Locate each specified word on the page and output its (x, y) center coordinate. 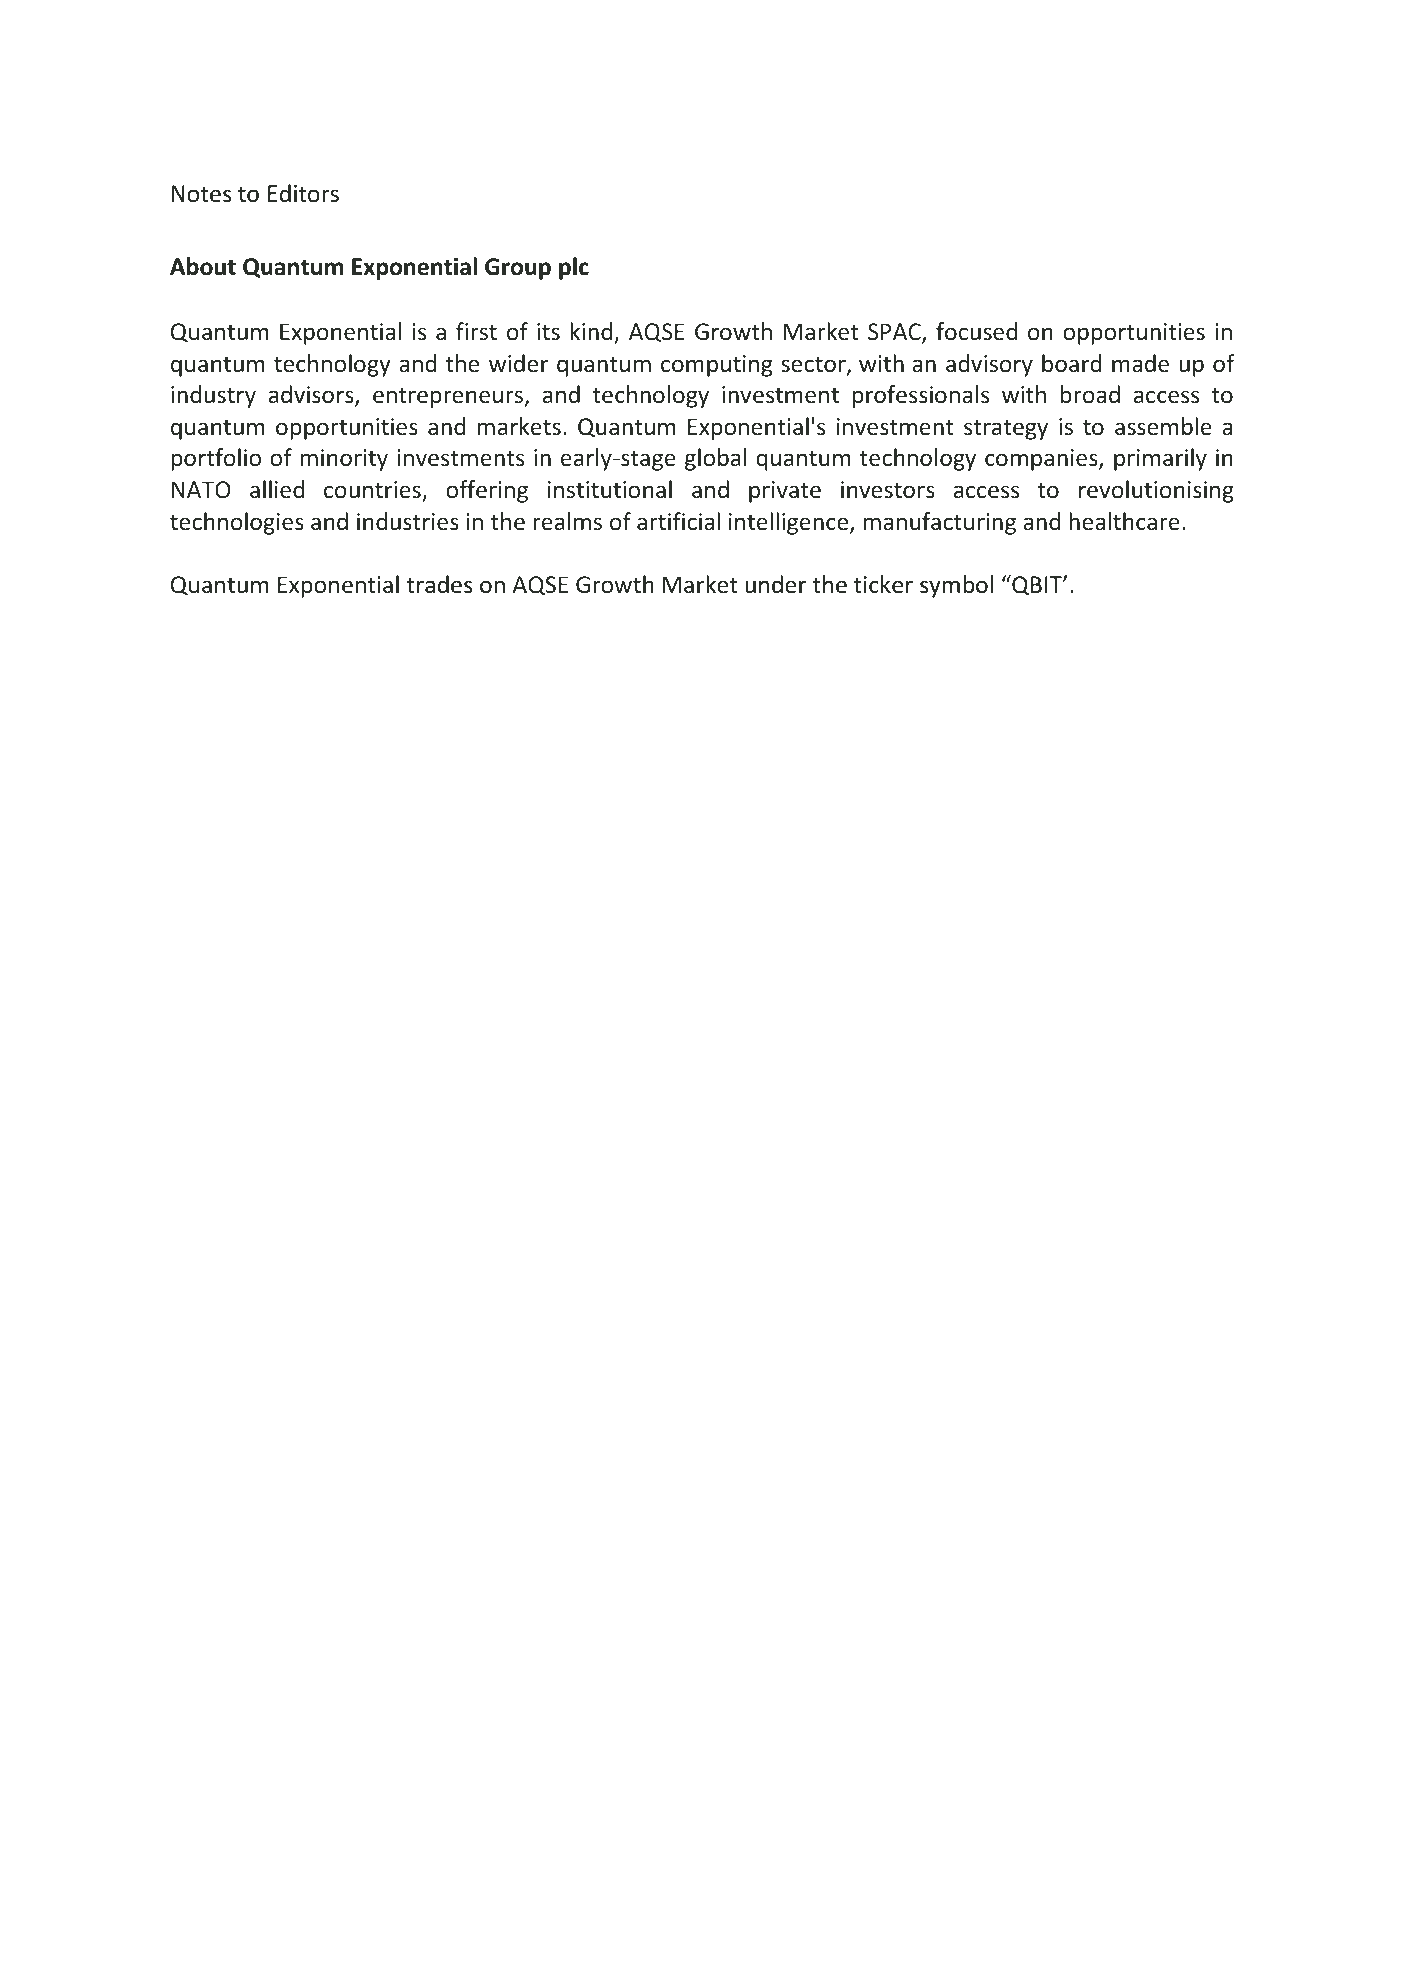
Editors (303, 193)
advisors (312, 395)
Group (518, 269)
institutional (610, 489)
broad (1090, 394)
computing (716, 366)
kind (592, 332)
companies (1042, 460)
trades (439, 584)
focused (976, 331)
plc (574, 268)
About (203, 266)
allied (277, 489)
